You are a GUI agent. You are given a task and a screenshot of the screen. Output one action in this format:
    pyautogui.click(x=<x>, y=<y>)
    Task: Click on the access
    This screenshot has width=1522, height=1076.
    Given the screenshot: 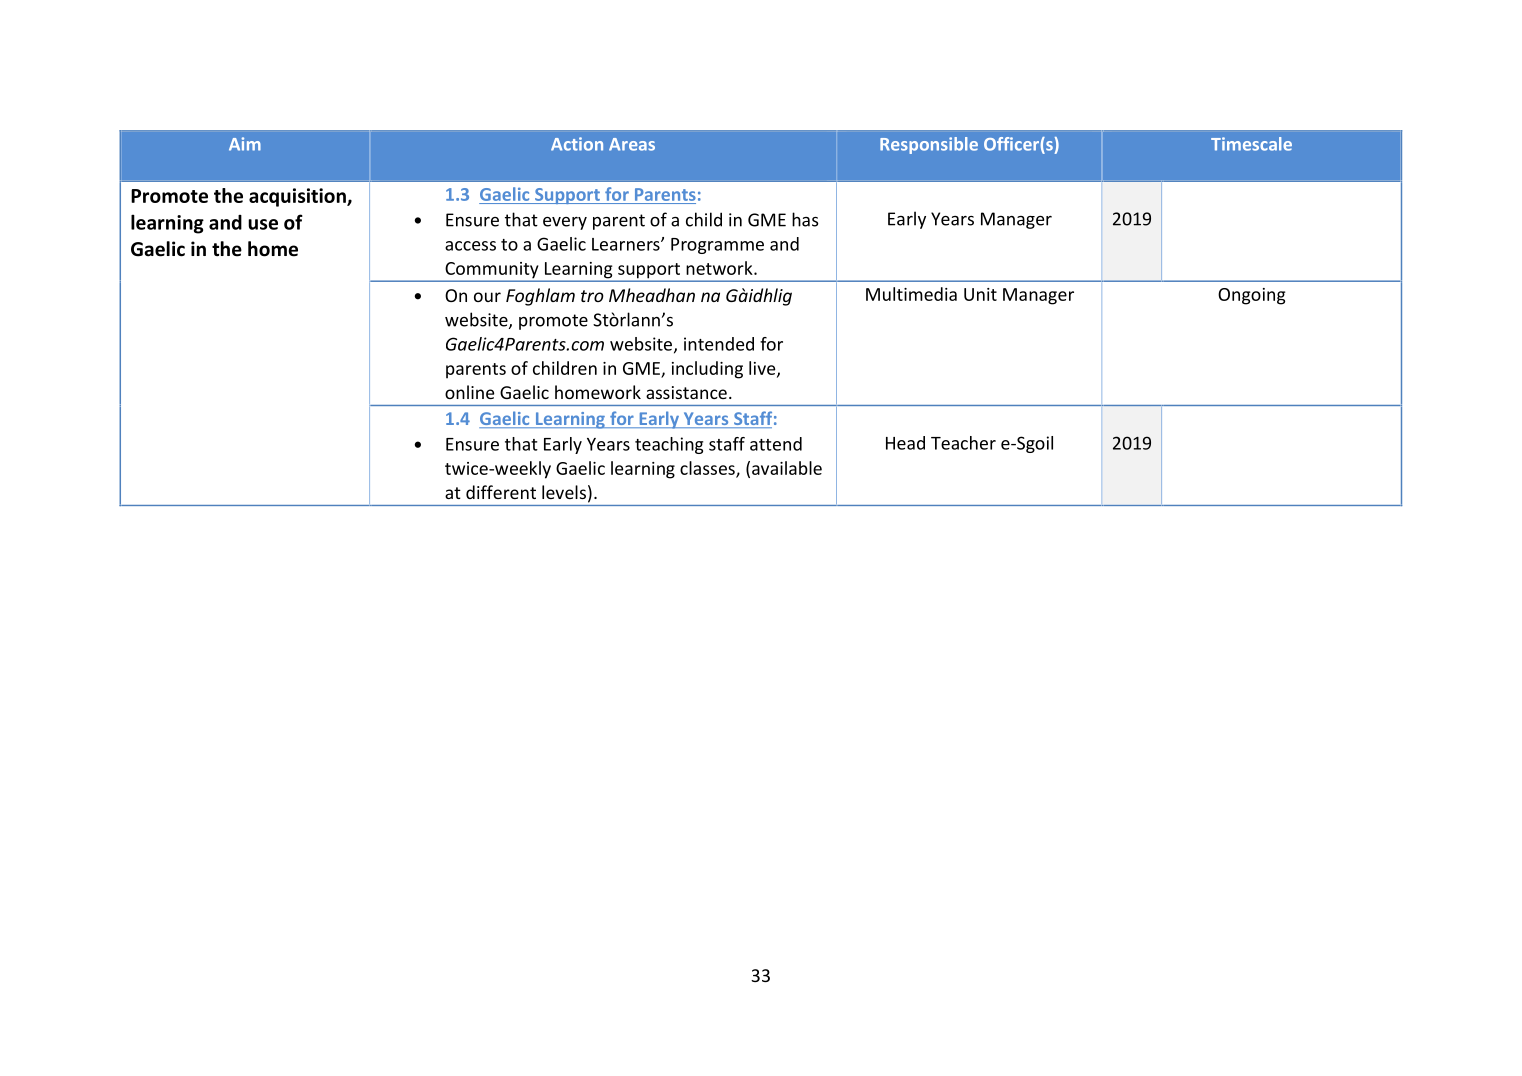 What is the action you would take?
    pyautogui.click(x=470, y=246)
